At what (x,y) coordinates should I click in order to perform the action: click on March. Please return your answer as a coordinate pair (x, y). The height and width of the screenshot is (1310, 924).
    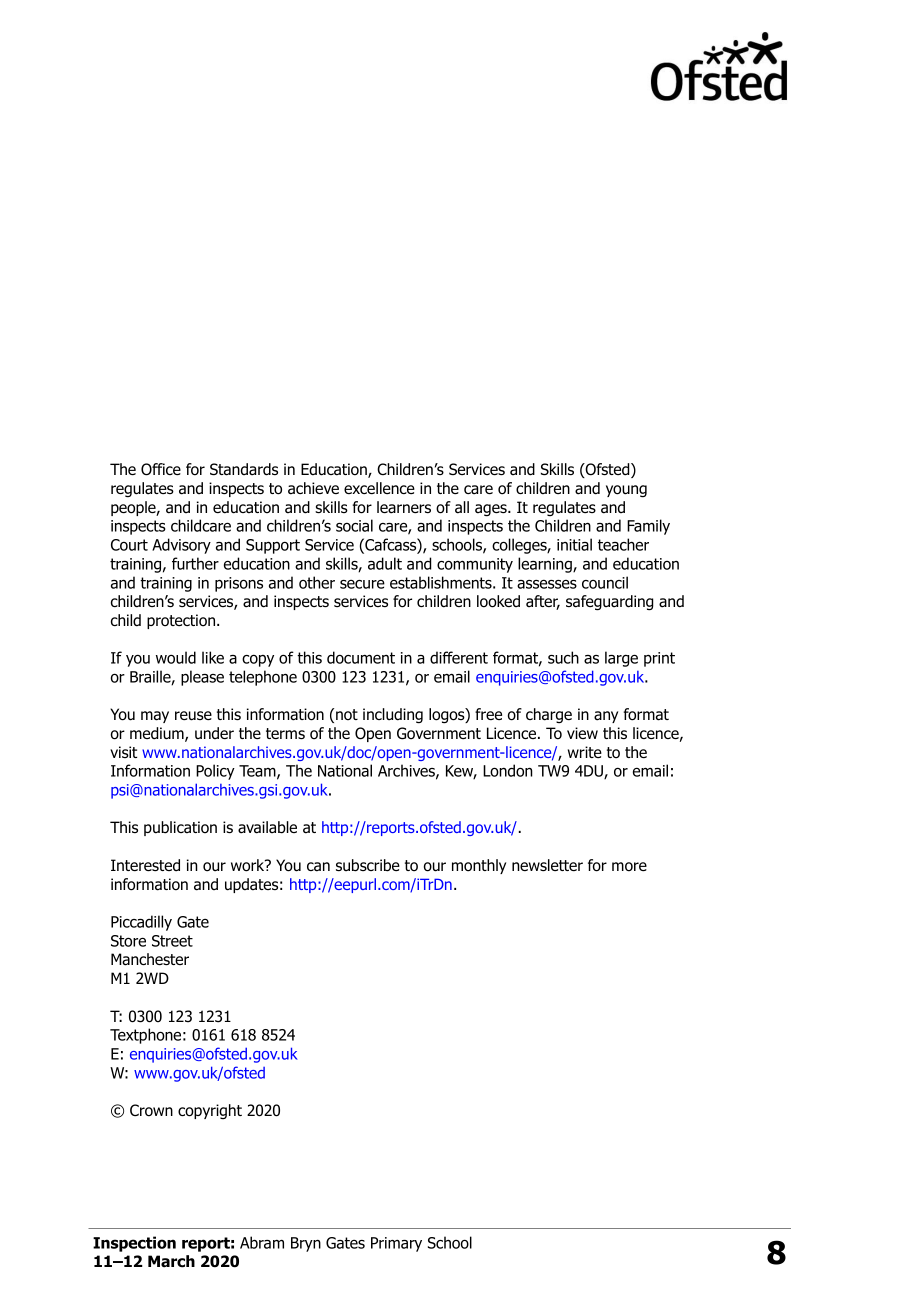
    Looking at the image, I should click on (171, 1261).
